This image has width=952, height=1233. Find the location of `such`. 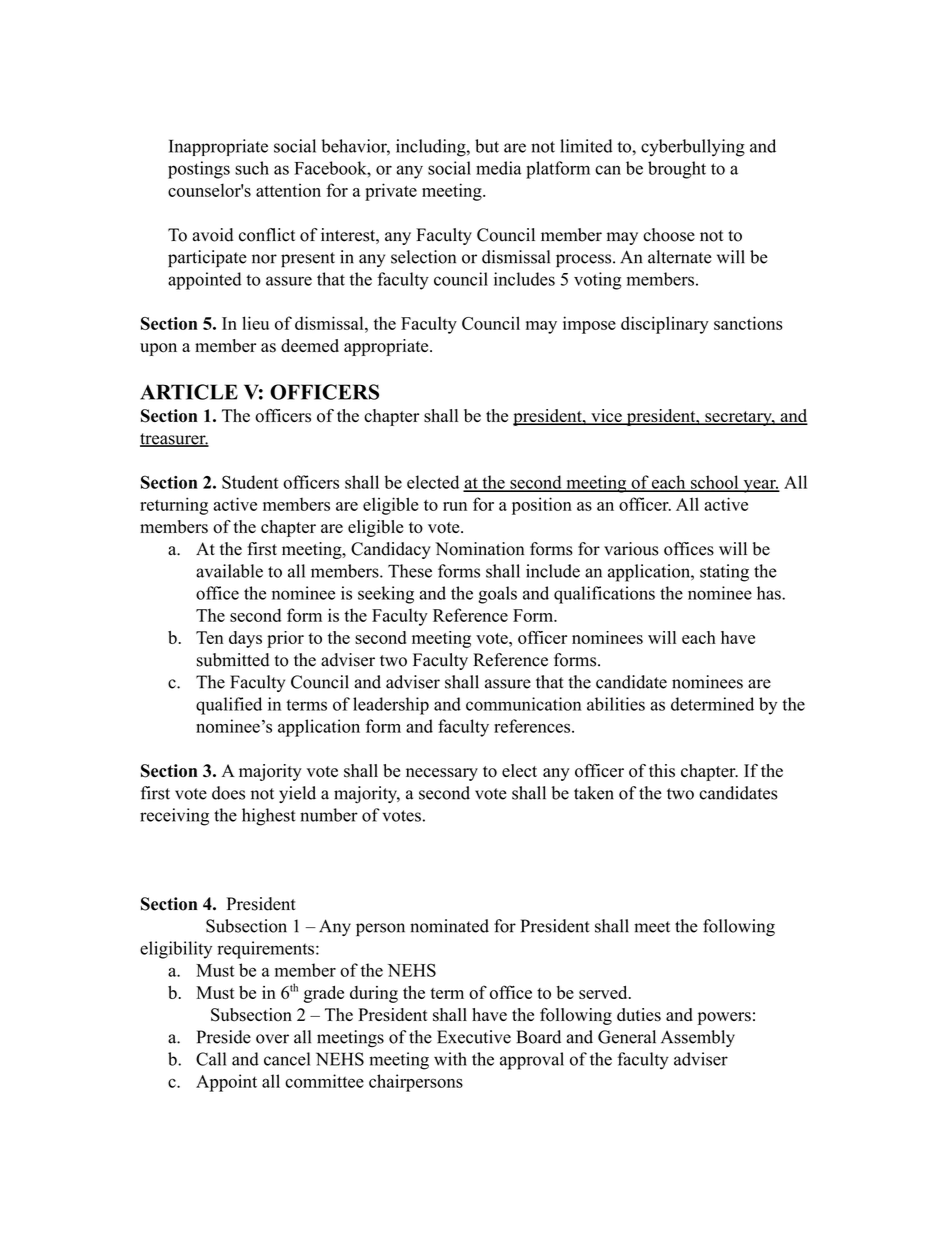

such is located at coordinates (252, 168).
